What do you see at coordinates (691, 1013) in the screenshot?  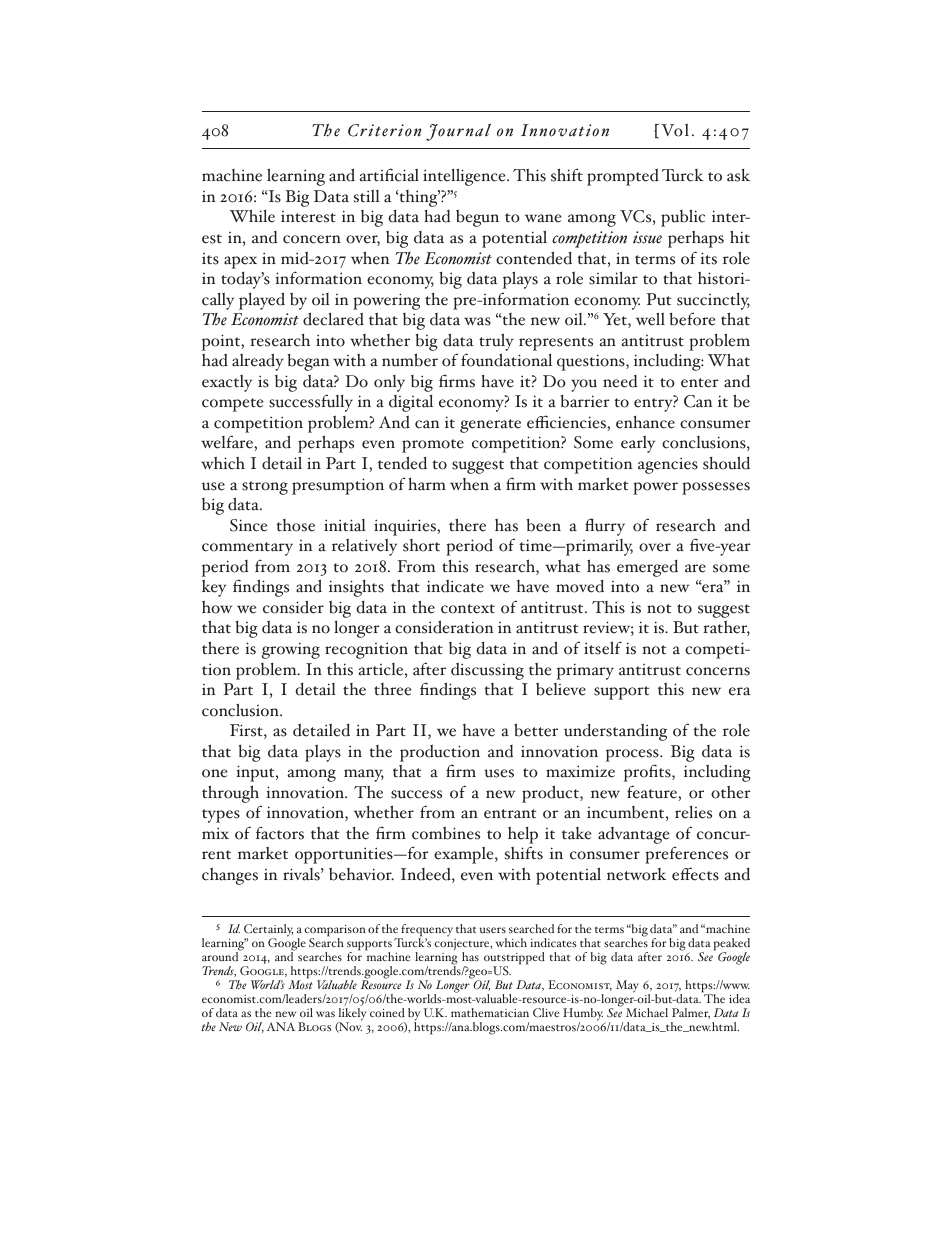 I see `Palmer` at bounding box center [691, 1013].
